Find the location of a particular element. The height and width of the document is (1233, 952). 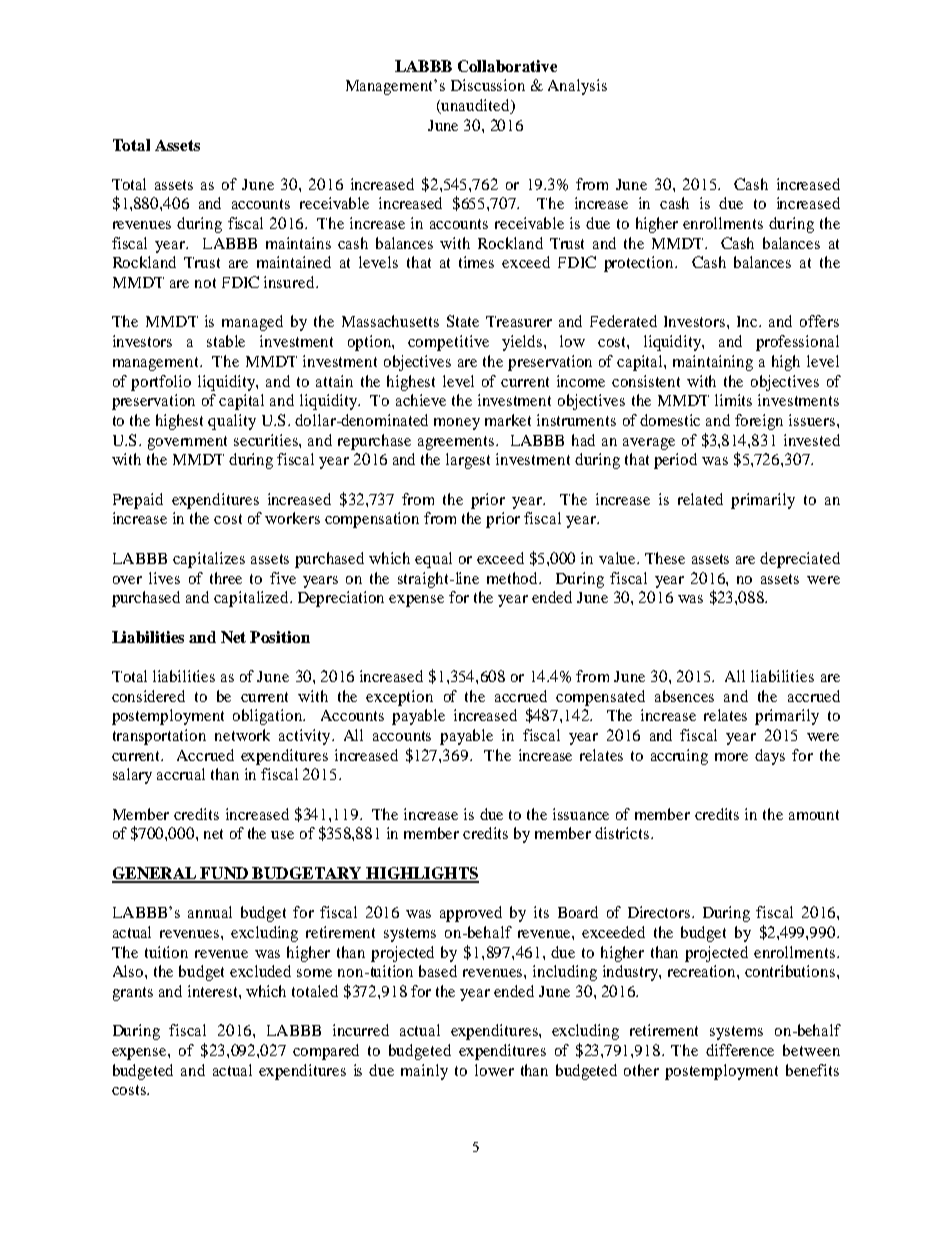

interest is located at coordinates (214, 991).
